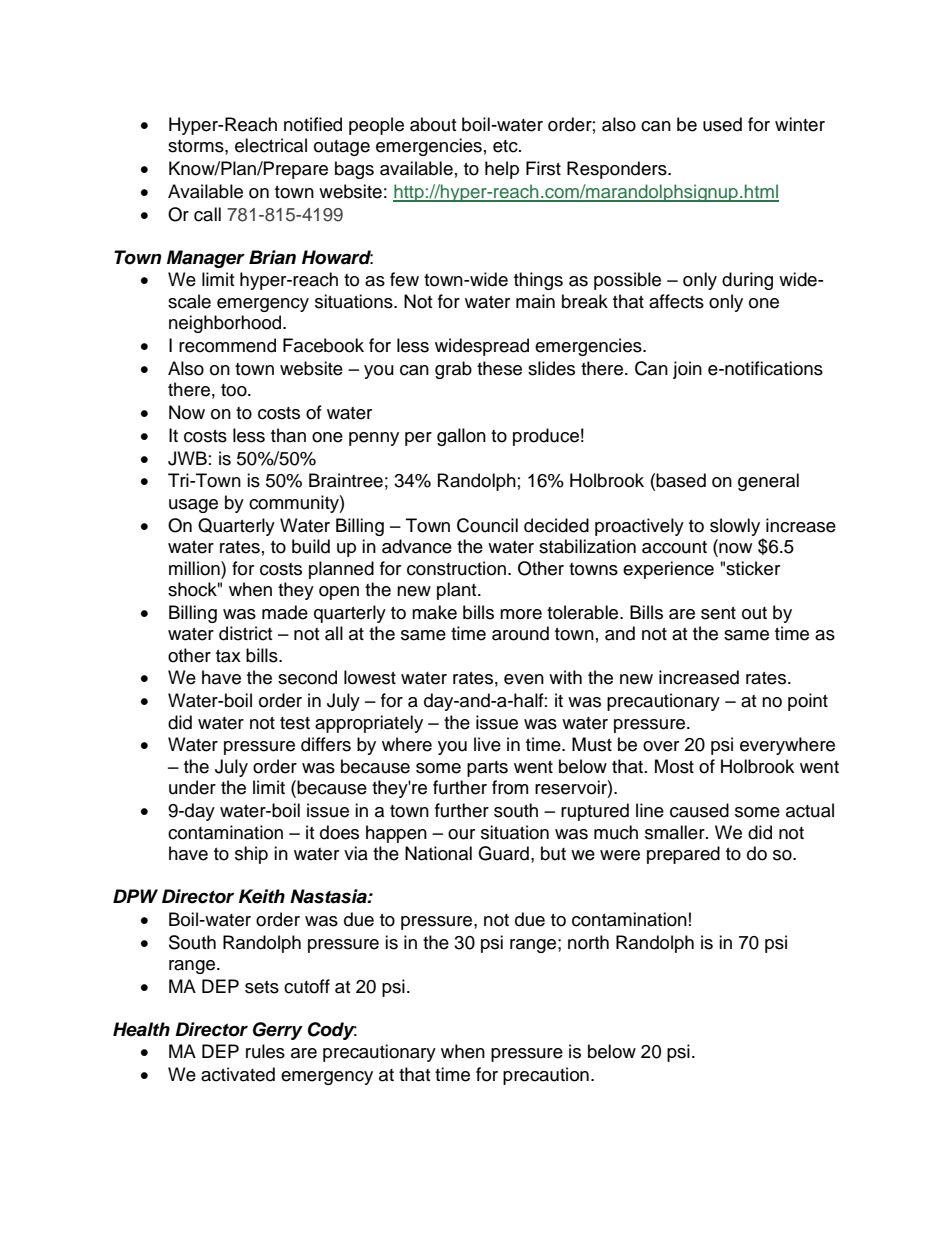  Describe the element at coordinates (288, 435) in the image. I see `than` at that location.
